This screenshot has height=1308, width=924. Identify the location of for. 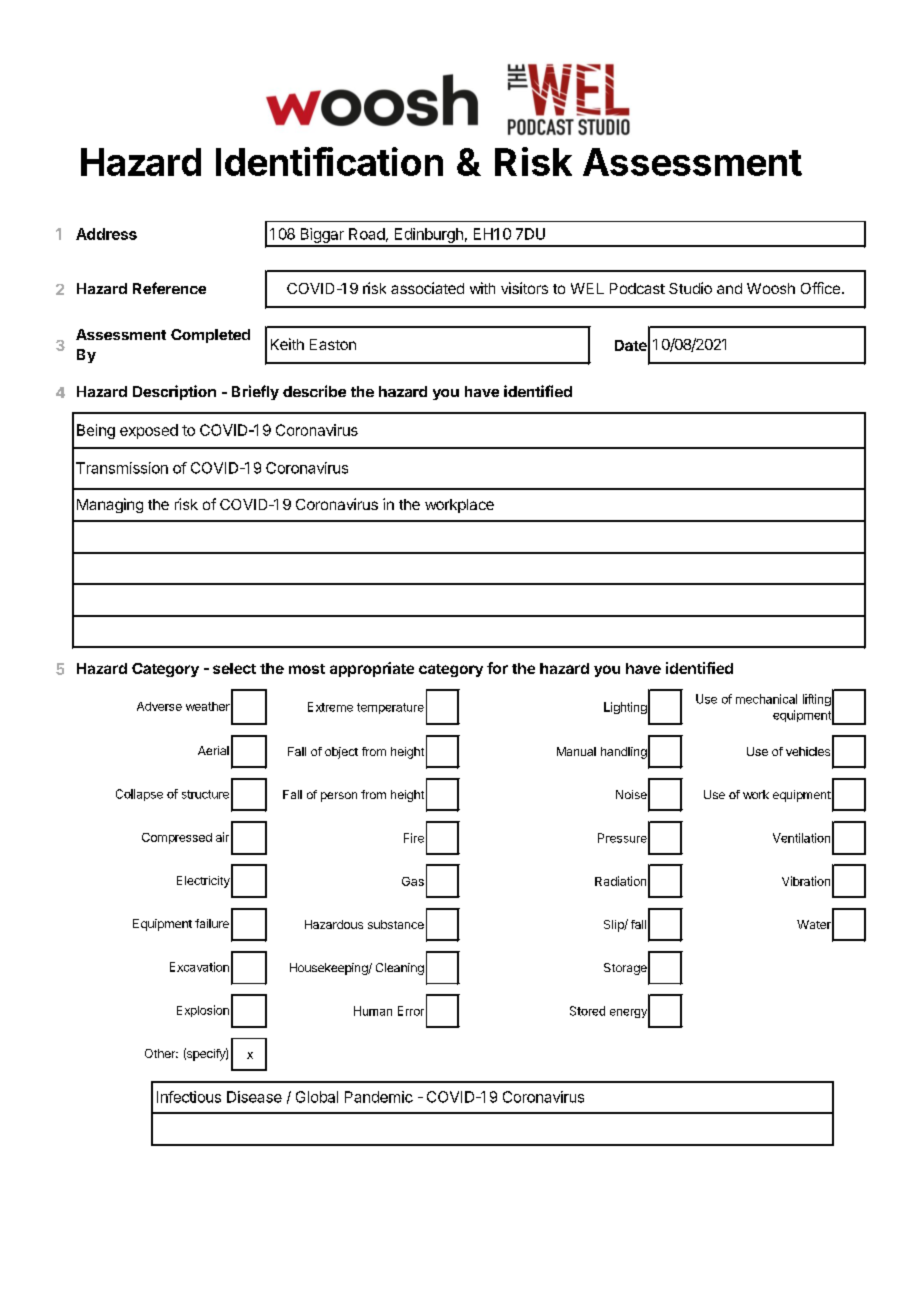
(497, 668).
